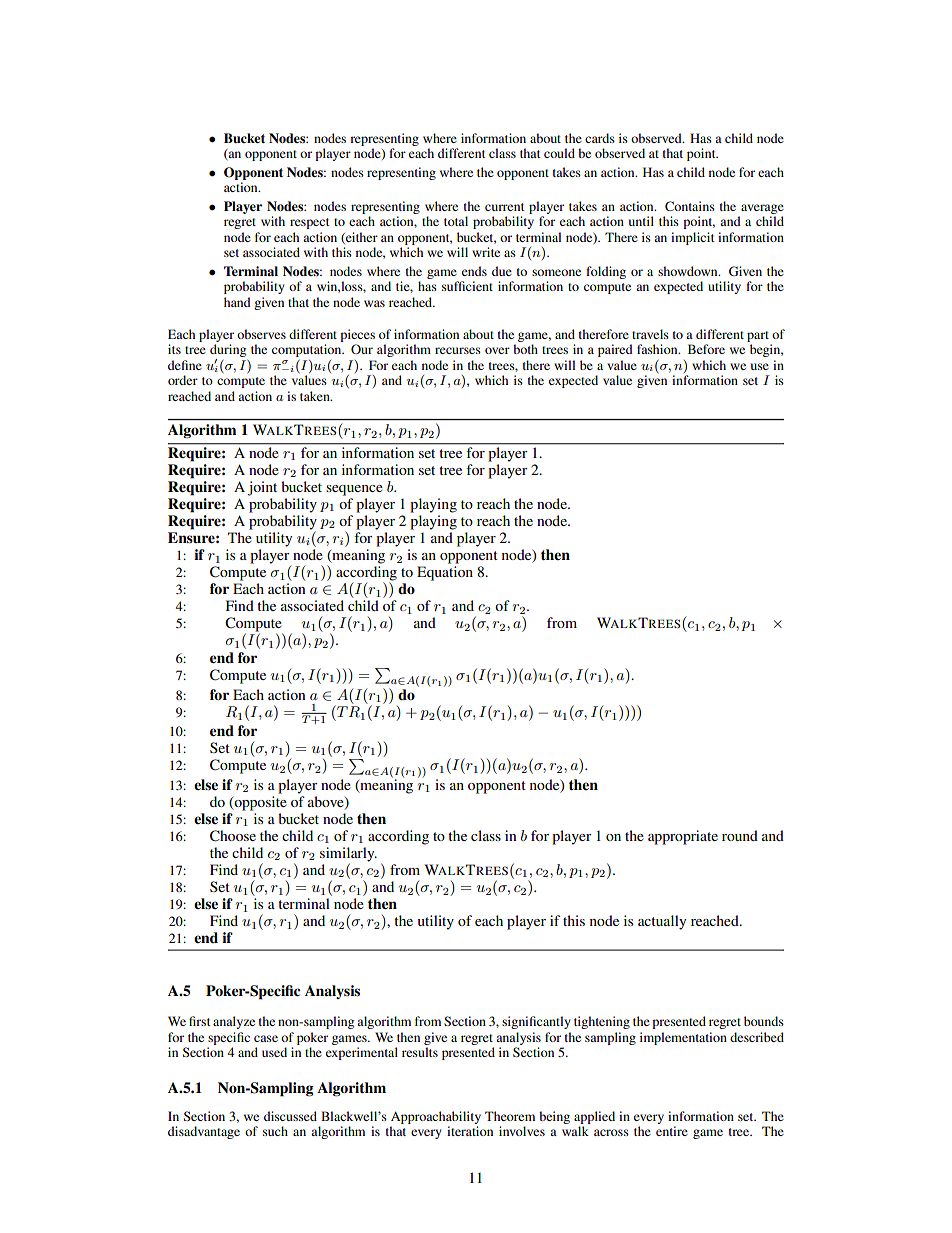  I want to click on Choose, so click(233, 836).
